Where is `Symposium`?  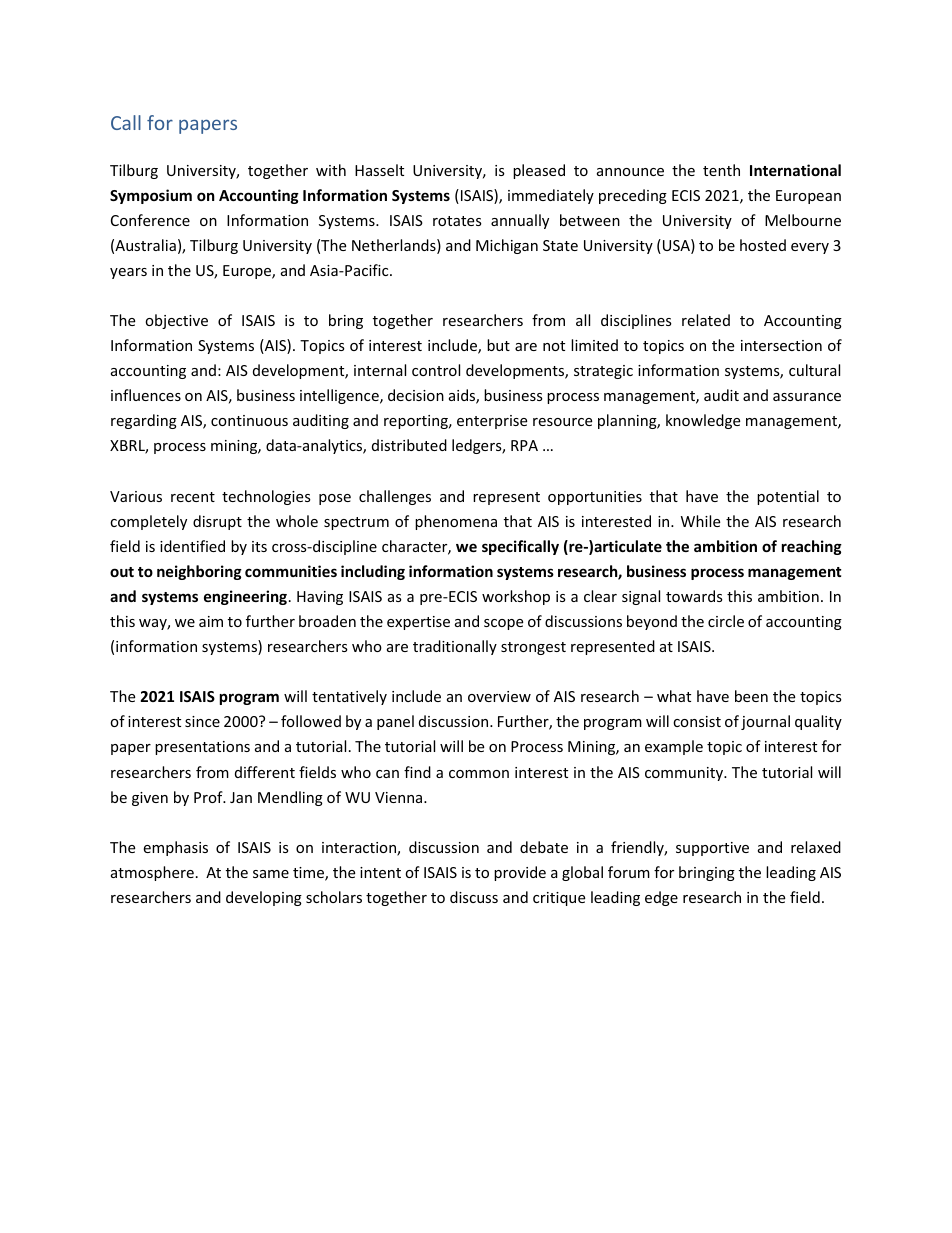 Symposium is located at coordinates (151, 196).
